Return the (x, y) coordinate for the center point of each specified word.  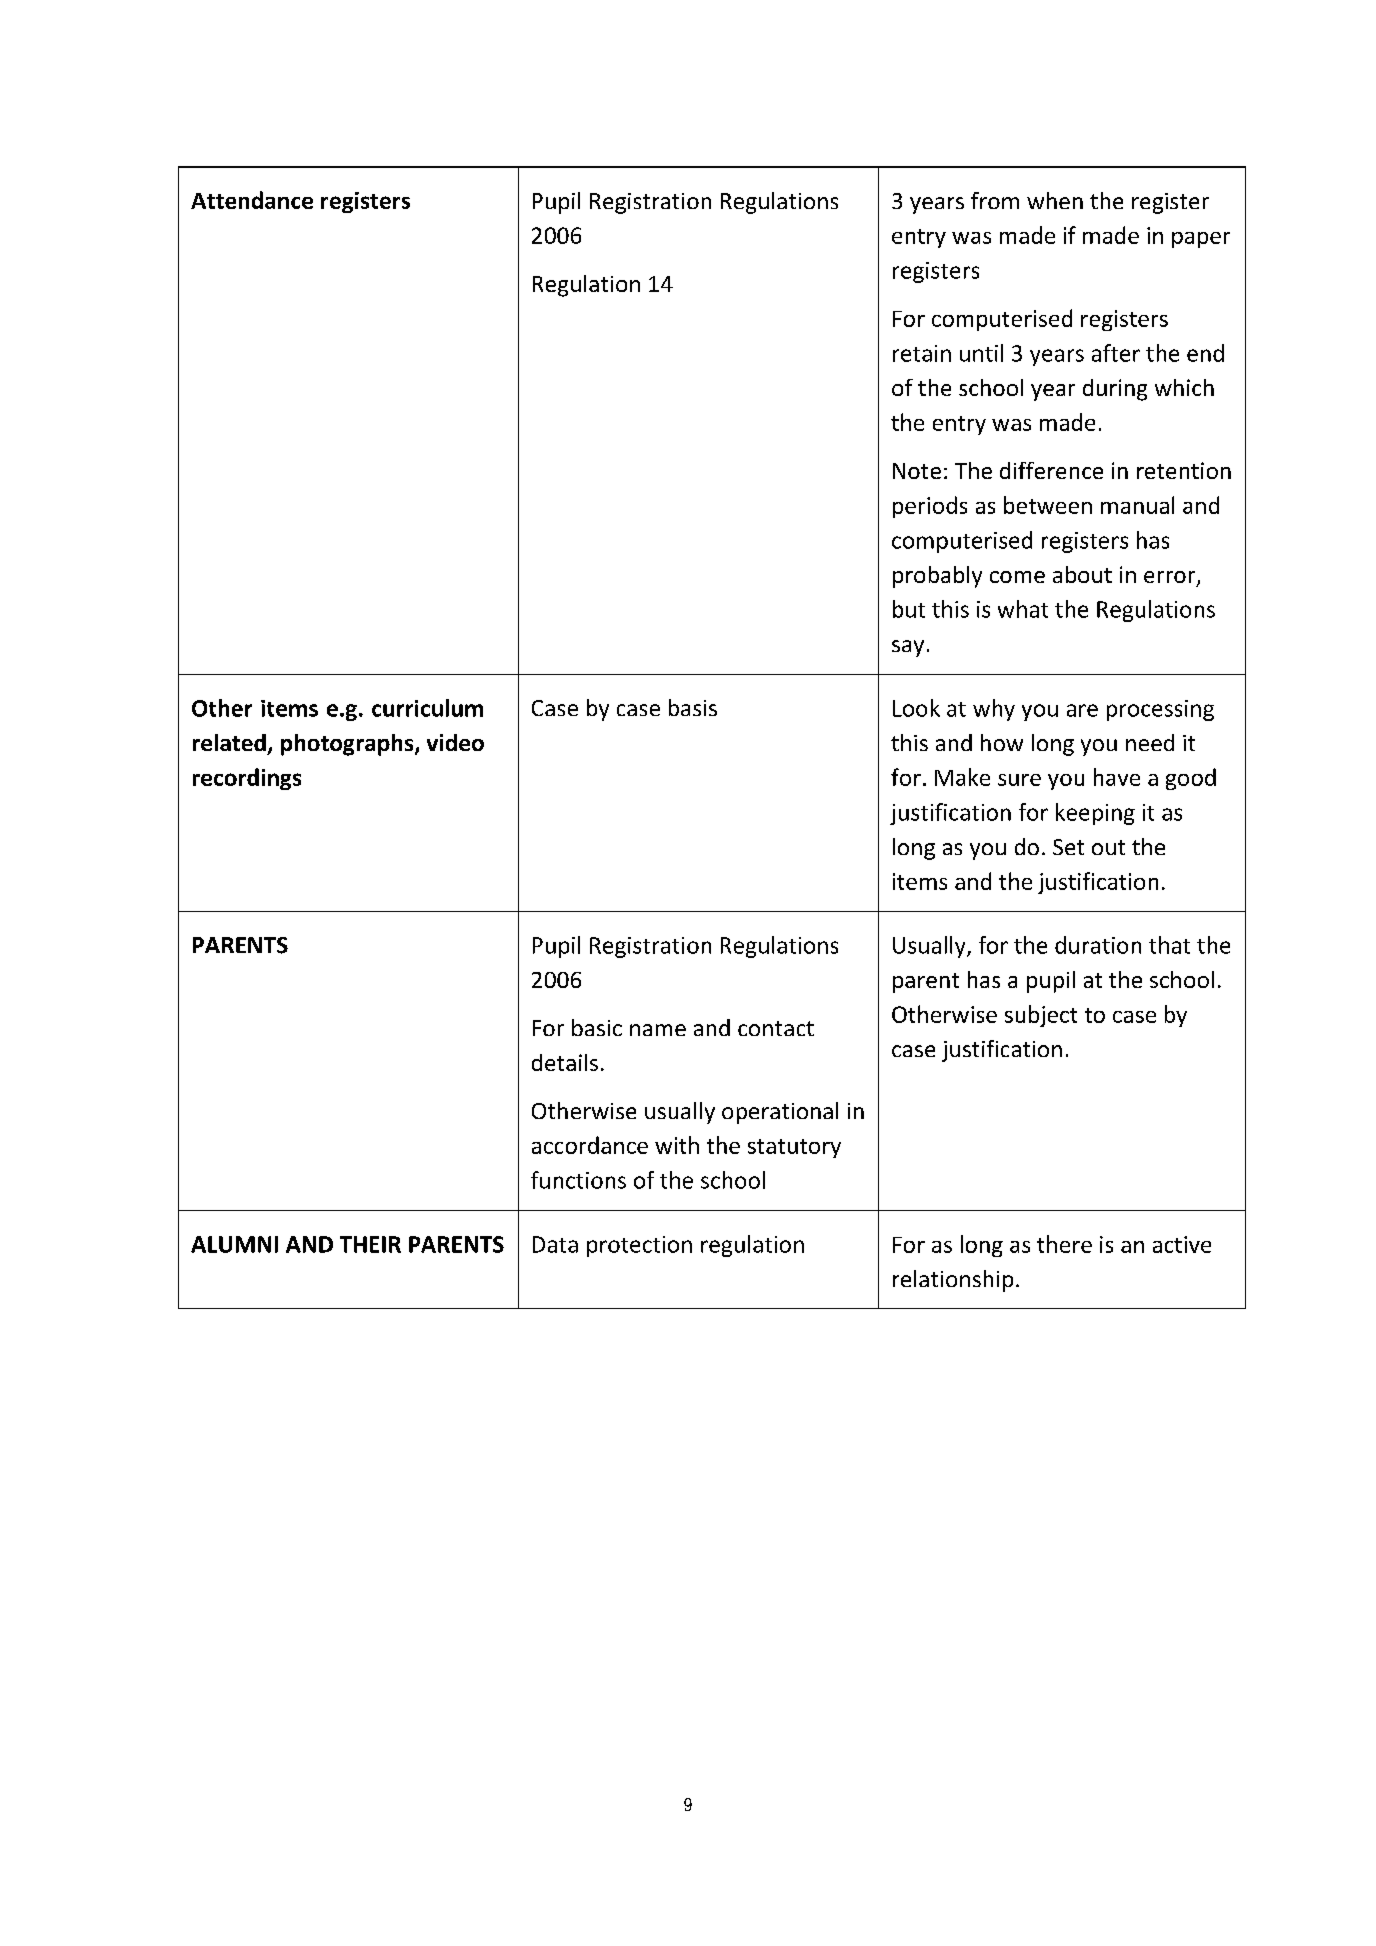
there (1064, 1244)
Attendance (252, 200)
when (1055, 200)
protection (639, 1246)
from (995, 200)
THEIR (370, 1244)
